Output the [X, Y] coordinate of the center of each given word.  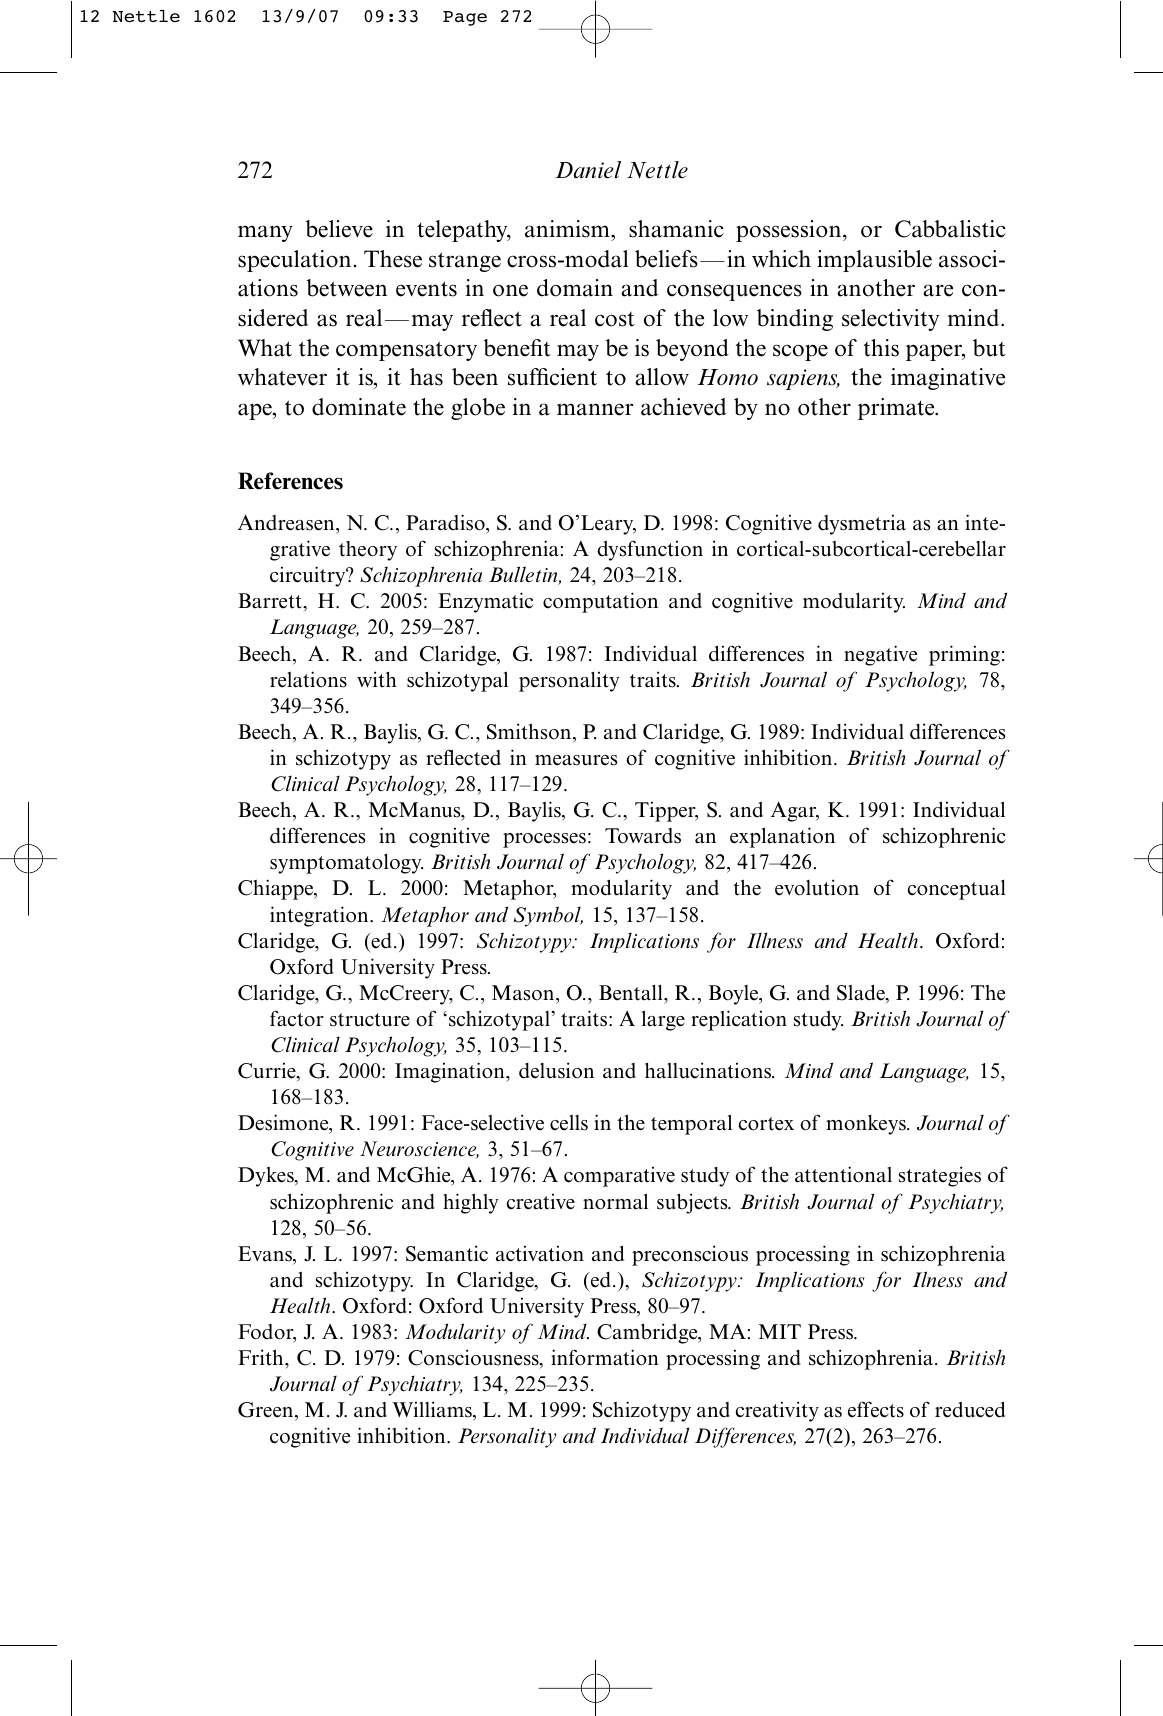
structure [370, 1020]
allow [662, 377]
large [663, 1020]
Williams [433, 1411]
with [377, 679]
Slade [862, 993]
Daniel [588, 170]
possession [790, 231]
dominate [359, 407]
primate [897, 409]
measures [576, 760]
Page [465, 18]
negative [880, 655]
